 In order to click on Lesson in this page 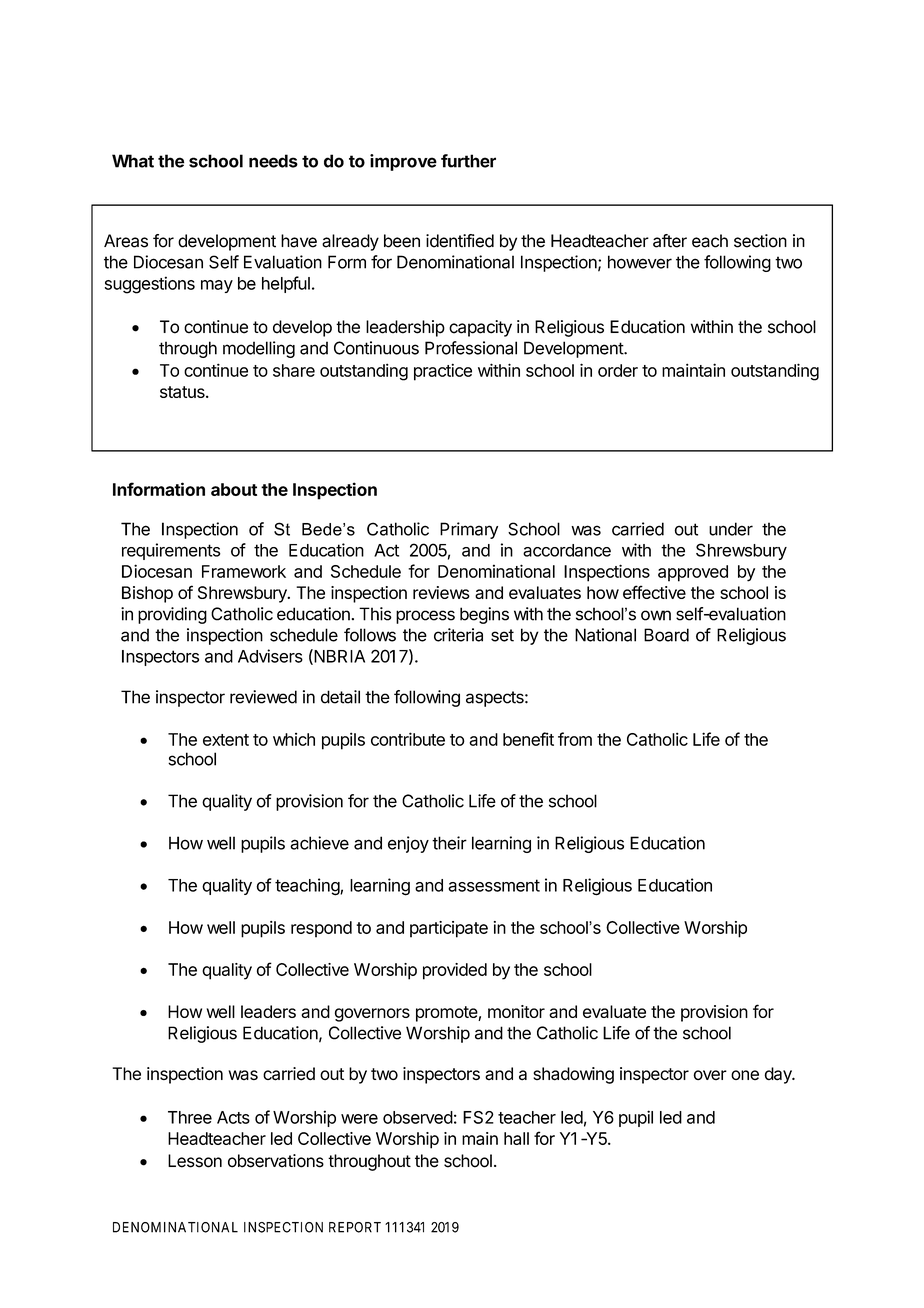, I will do `click(195, 1161)`.
